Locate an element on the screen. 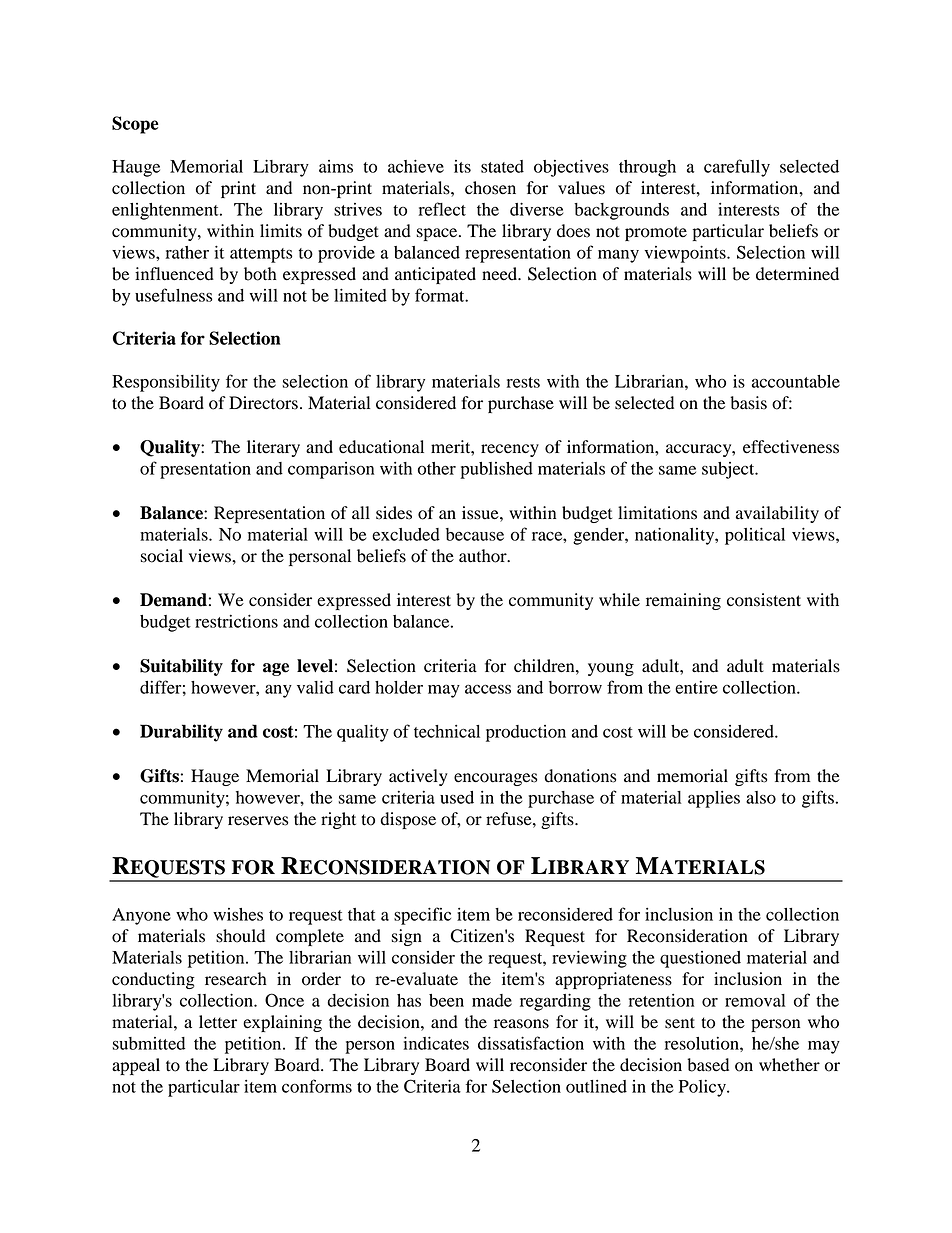 Image resolution: width=952 pixels, height=1233 pixels. author is located at coordinates (484, 556).
